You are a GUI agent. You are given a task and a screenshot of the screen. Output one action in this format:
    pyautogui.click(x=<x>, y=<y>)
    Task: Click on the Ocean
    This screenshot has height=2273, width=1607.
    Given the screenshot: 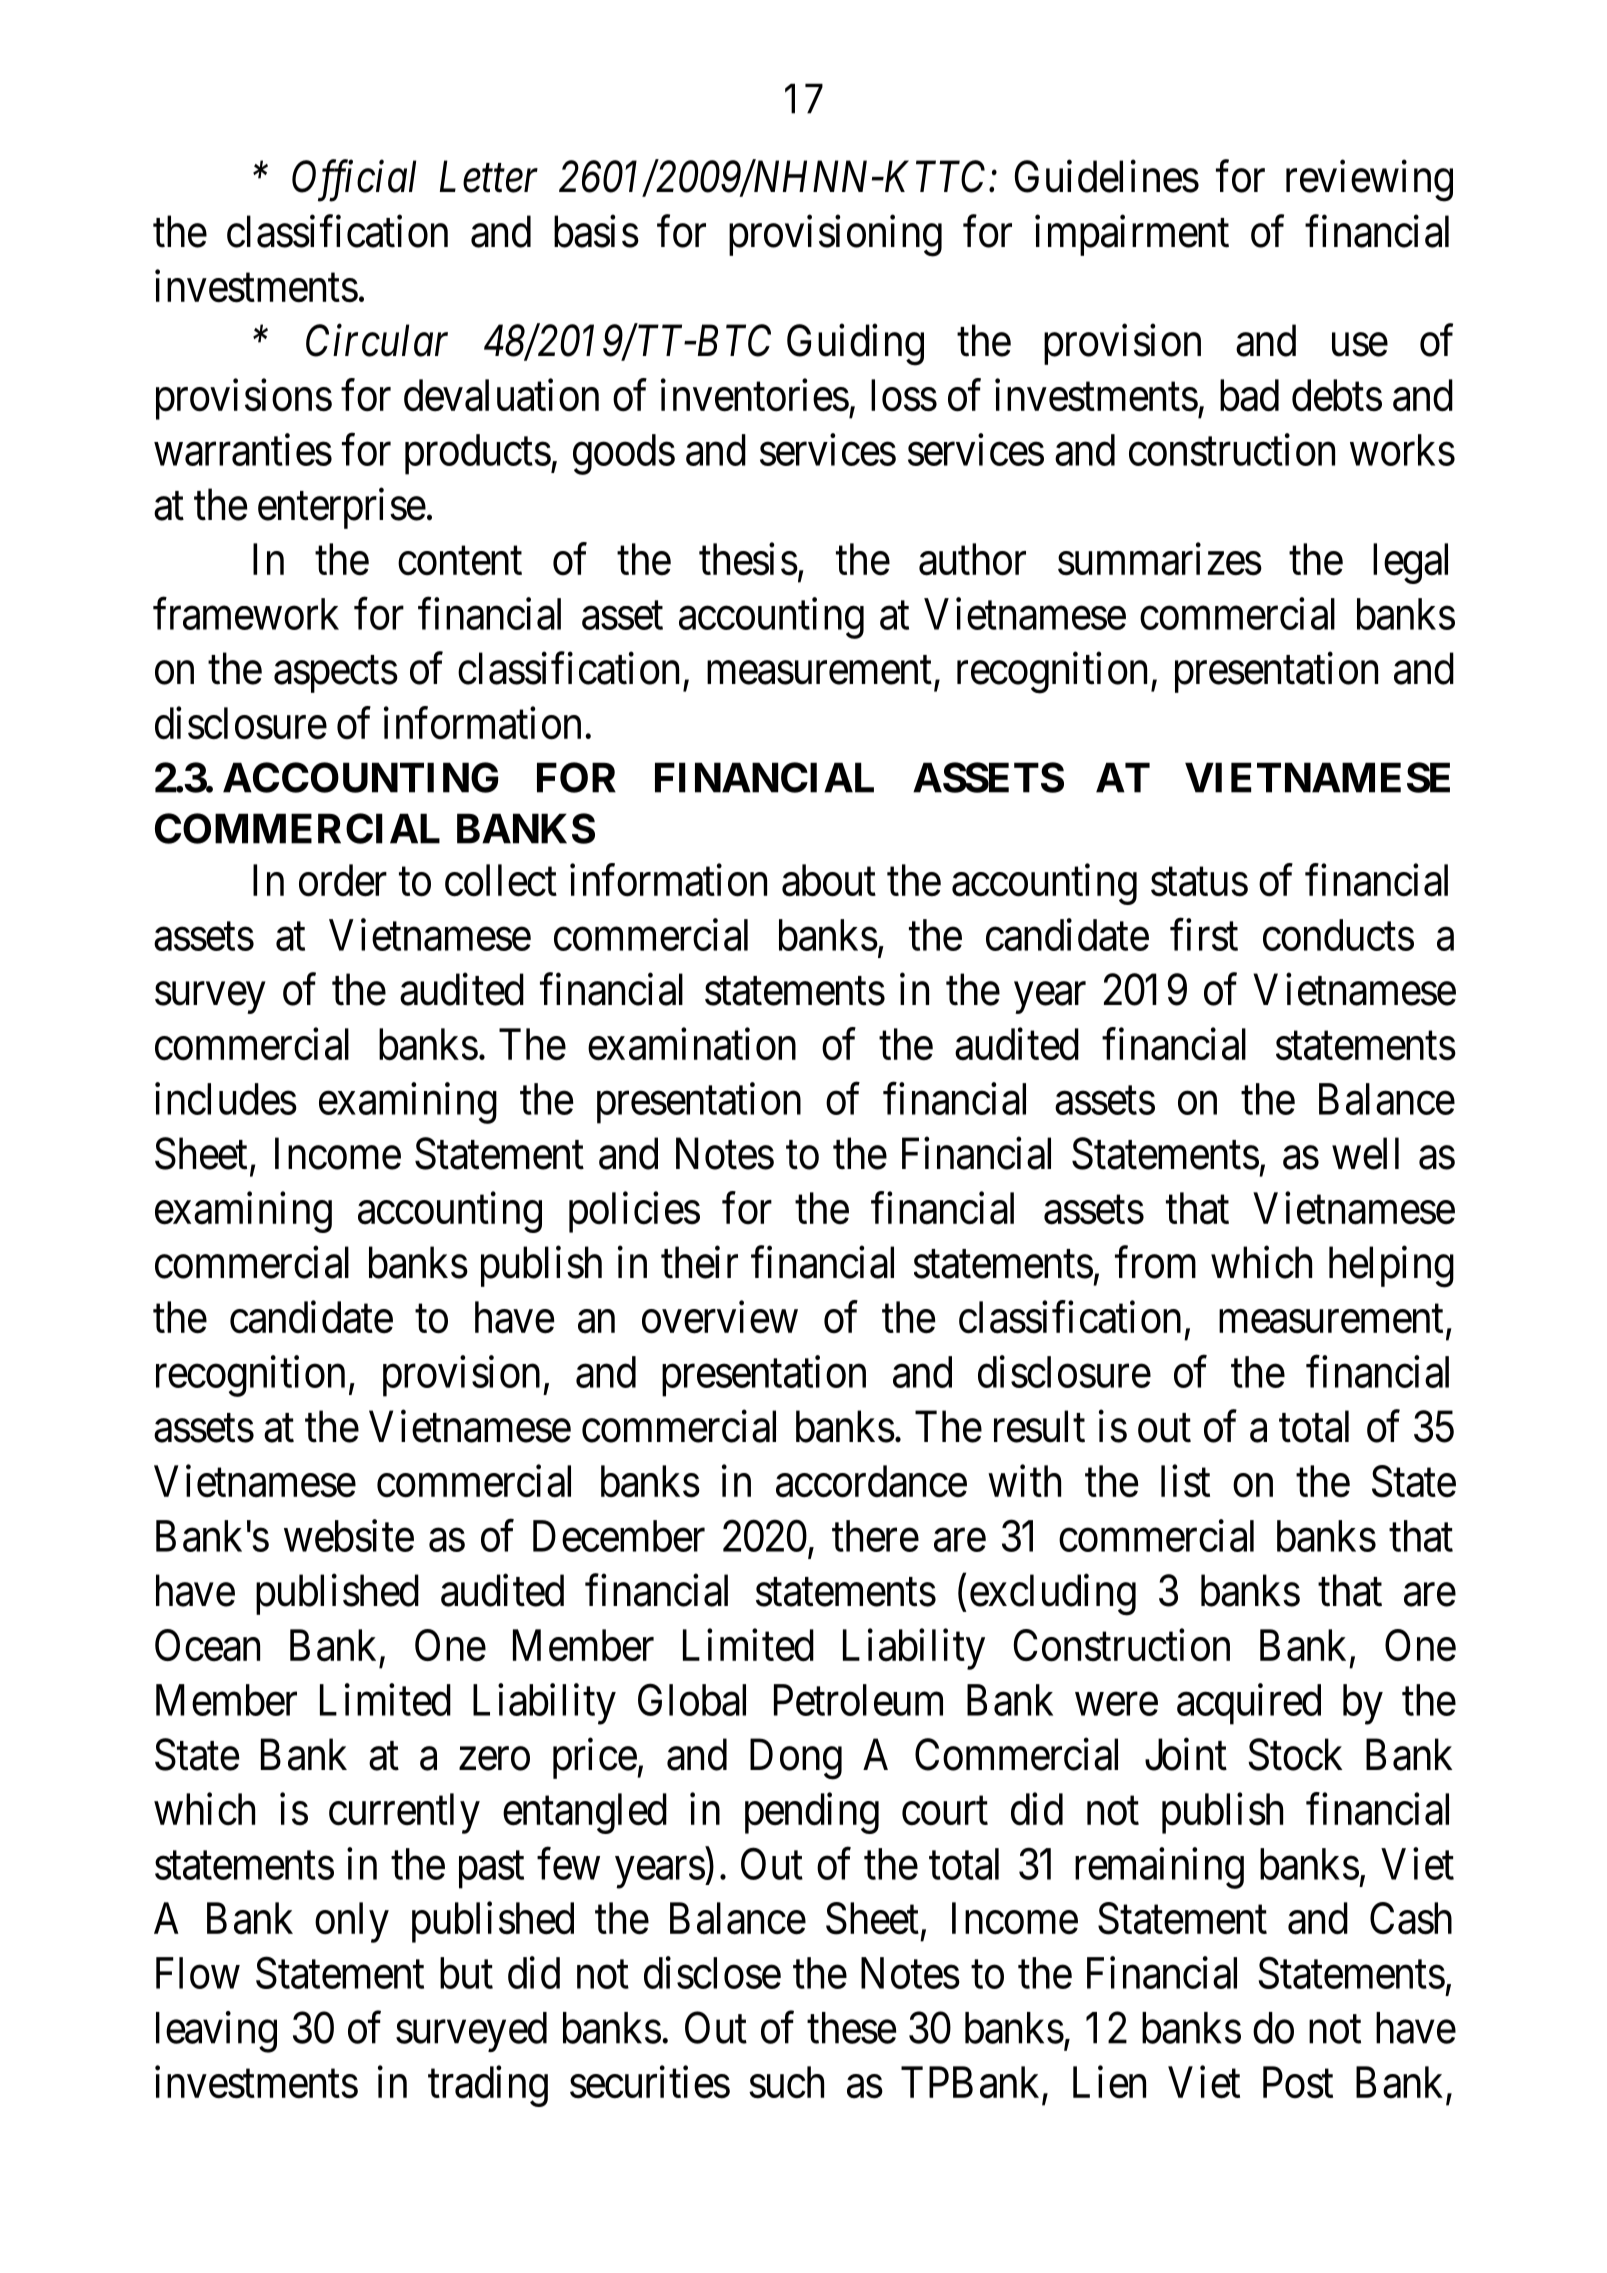 What is the action you would take?
    pyautogui.click(x=207, y=1645)
